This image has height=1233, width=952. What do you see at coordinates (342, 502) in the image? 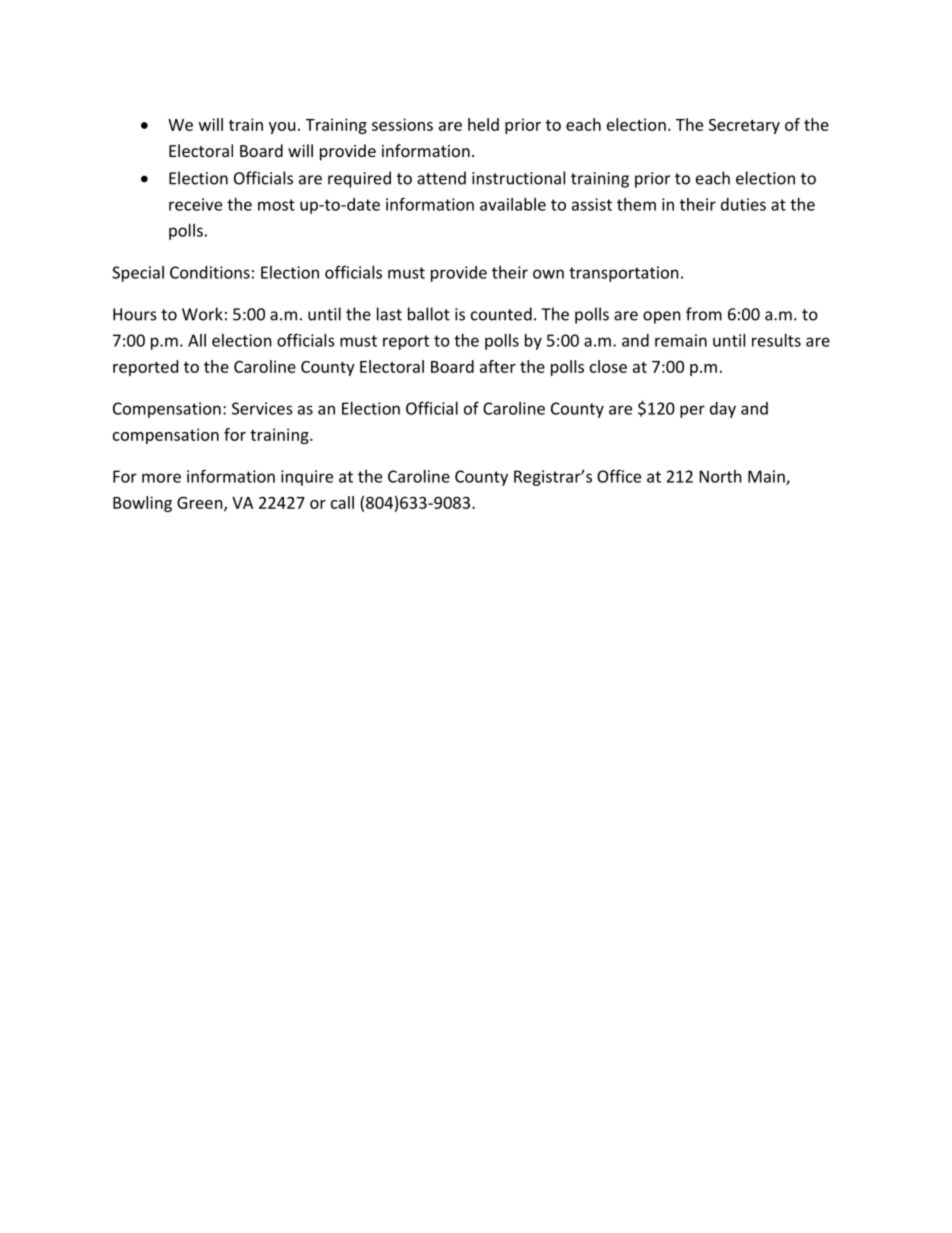
I see `call` at bounding box center [342, 502].
